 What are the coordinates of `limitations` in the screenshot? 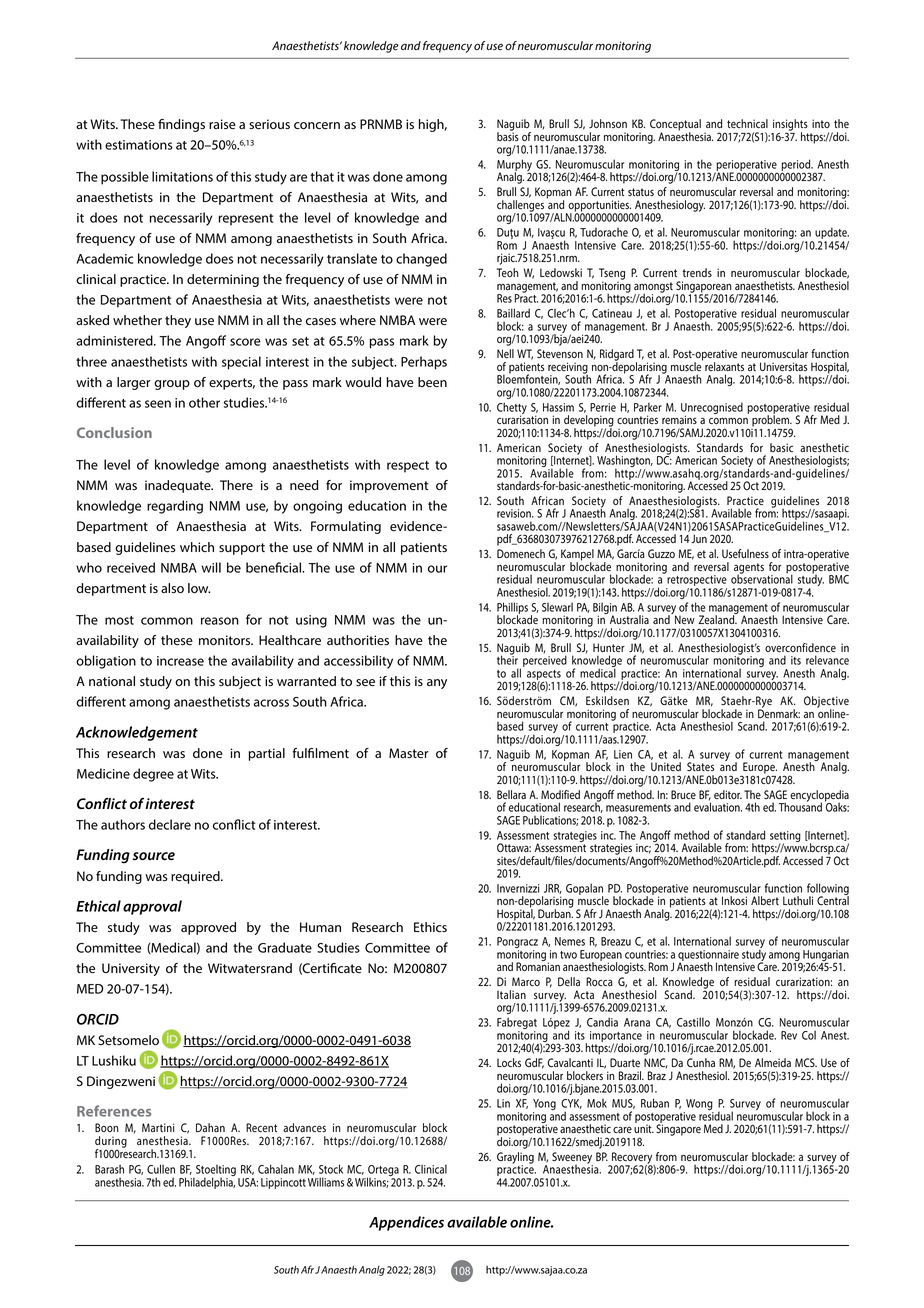 It's located at (182, 176).
